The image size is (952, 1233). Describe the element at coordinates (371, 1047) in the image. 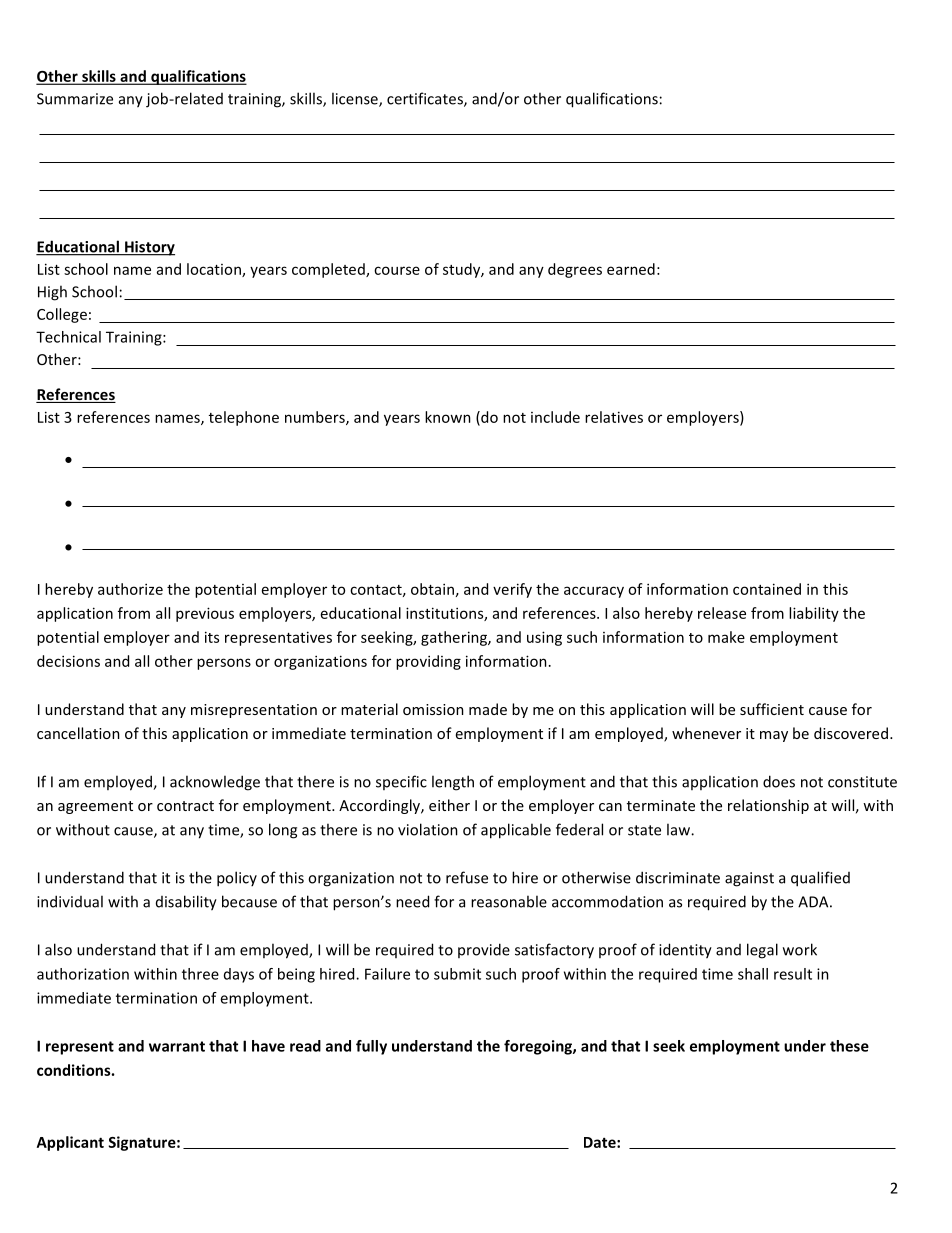

I see `fully` at that location.
